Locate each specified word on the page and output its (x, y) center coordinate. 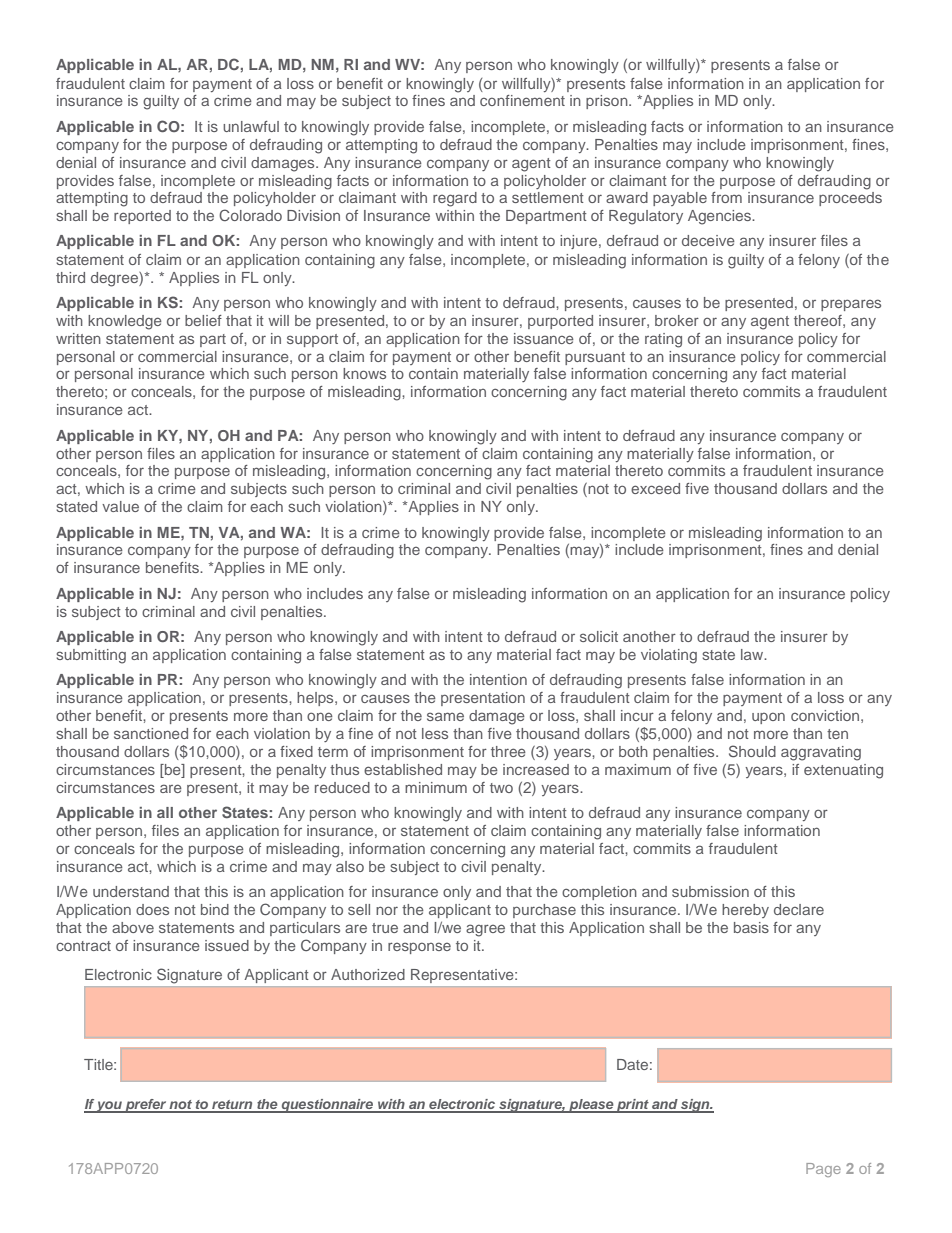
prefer (146, 1106)
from (726, 197)
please (591, 1106)
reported (142, 217)
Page (823, 1170)
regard (455, 199)
